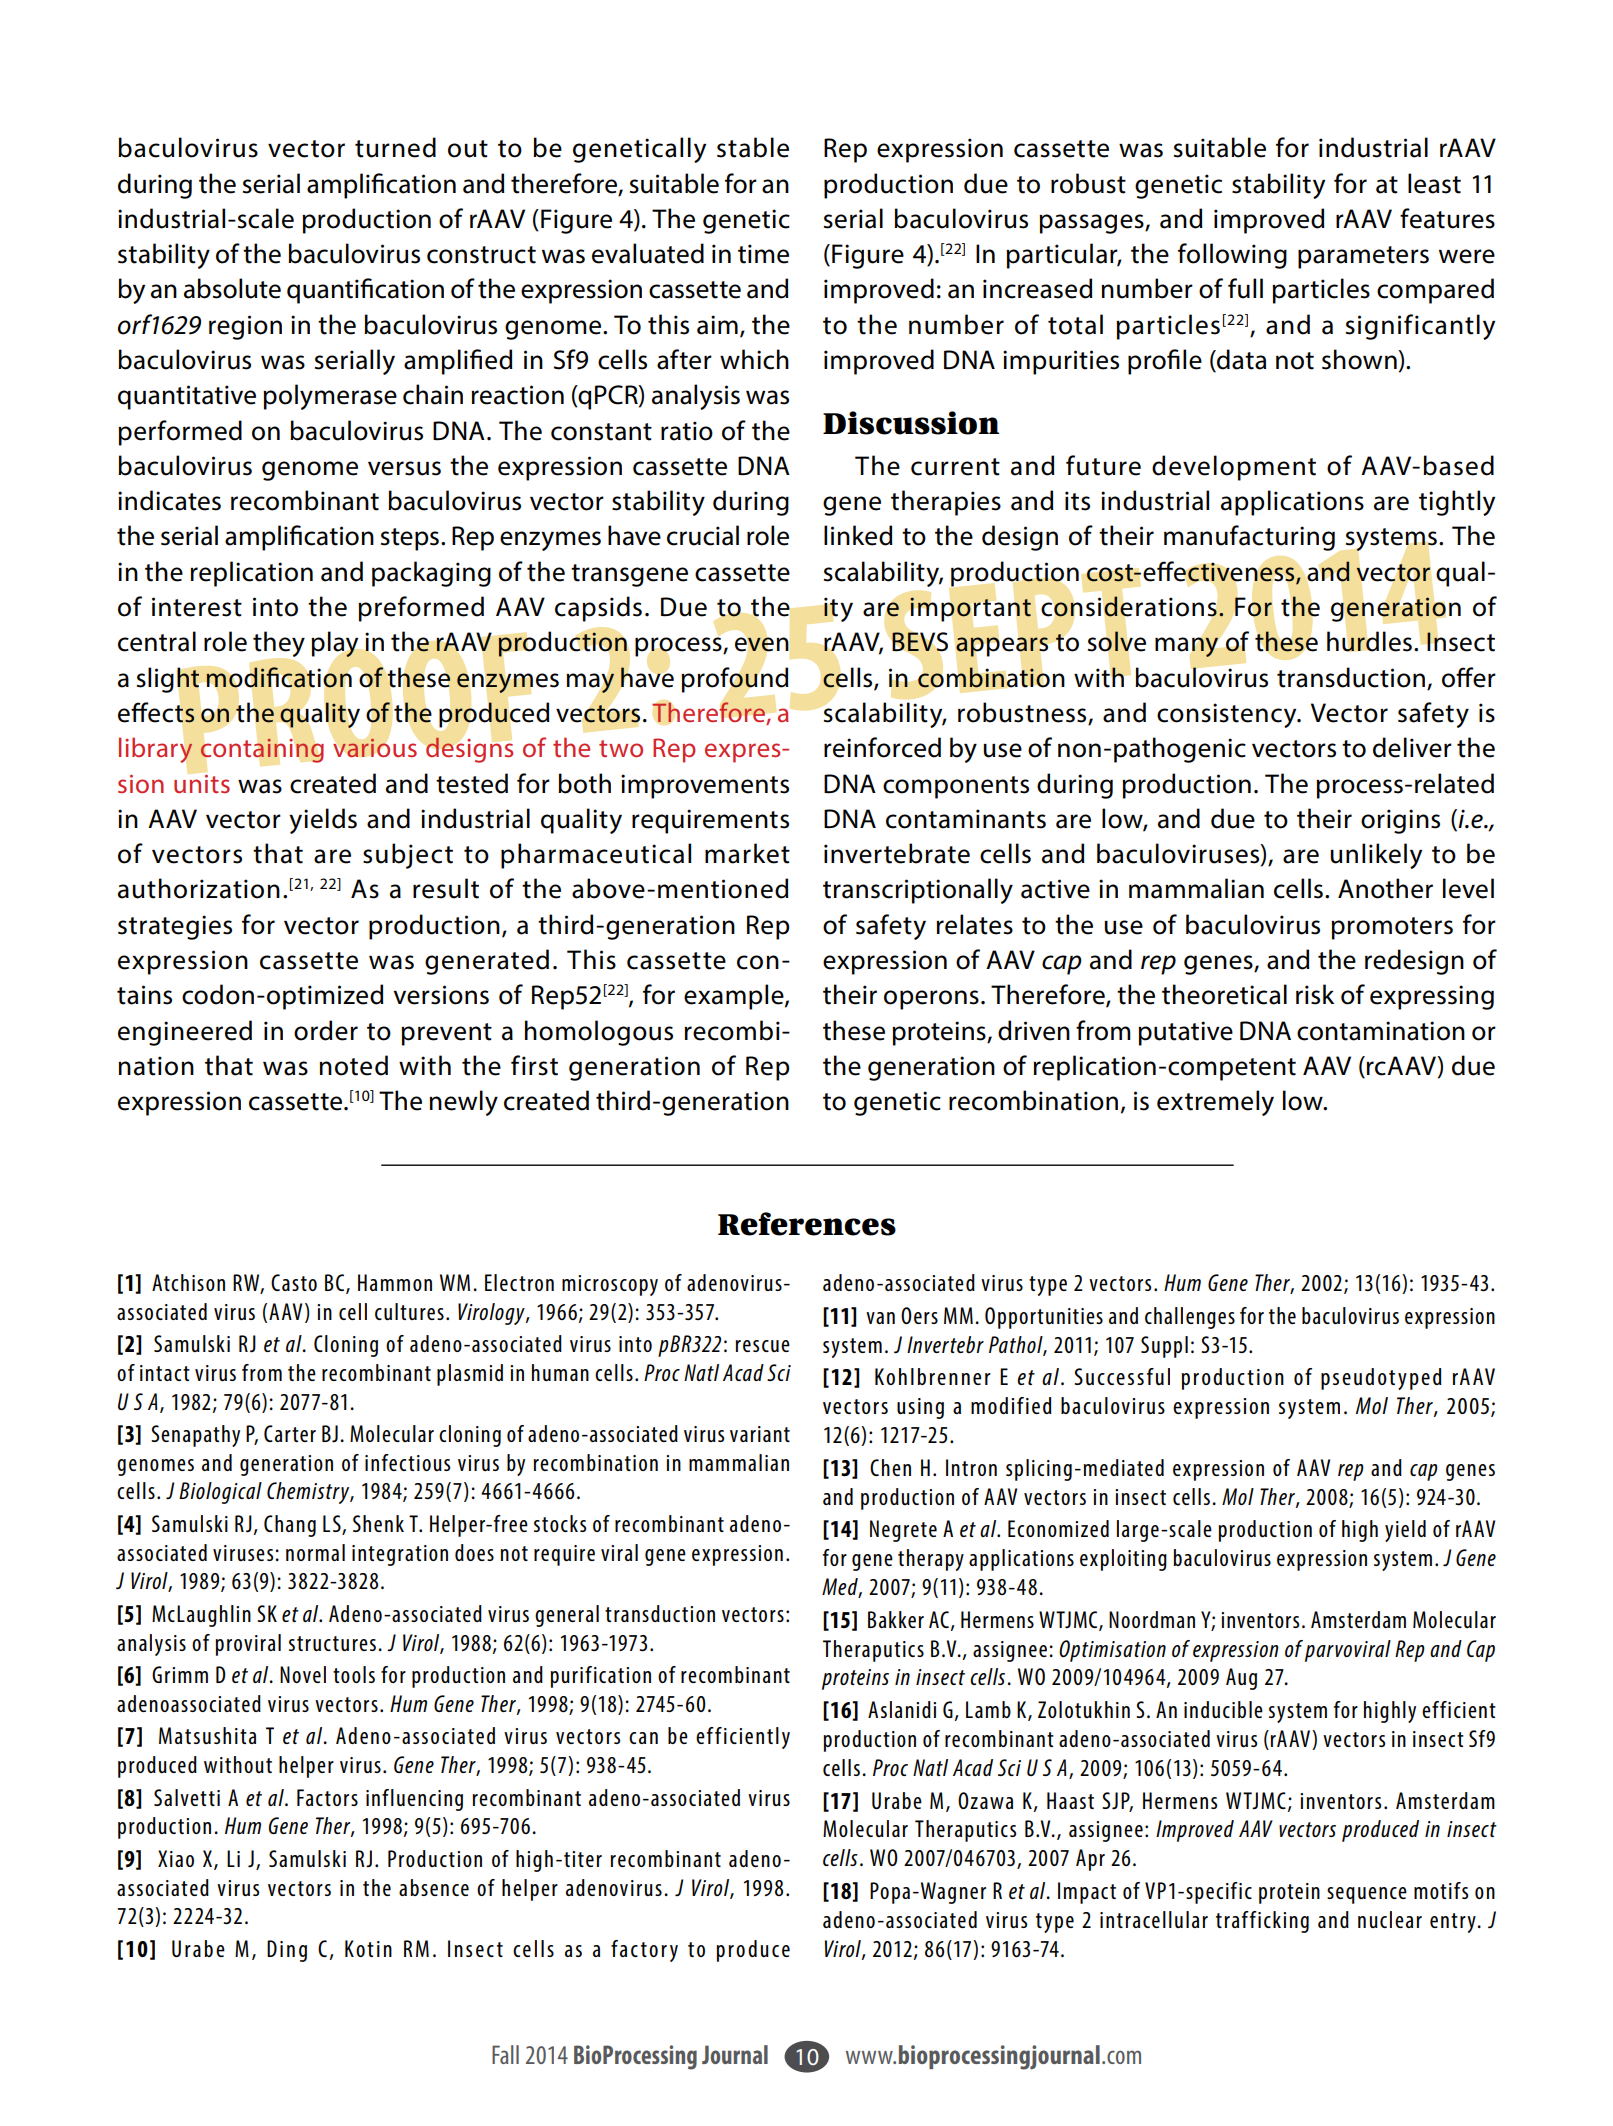  I want to click on time, so click(763, 254).
